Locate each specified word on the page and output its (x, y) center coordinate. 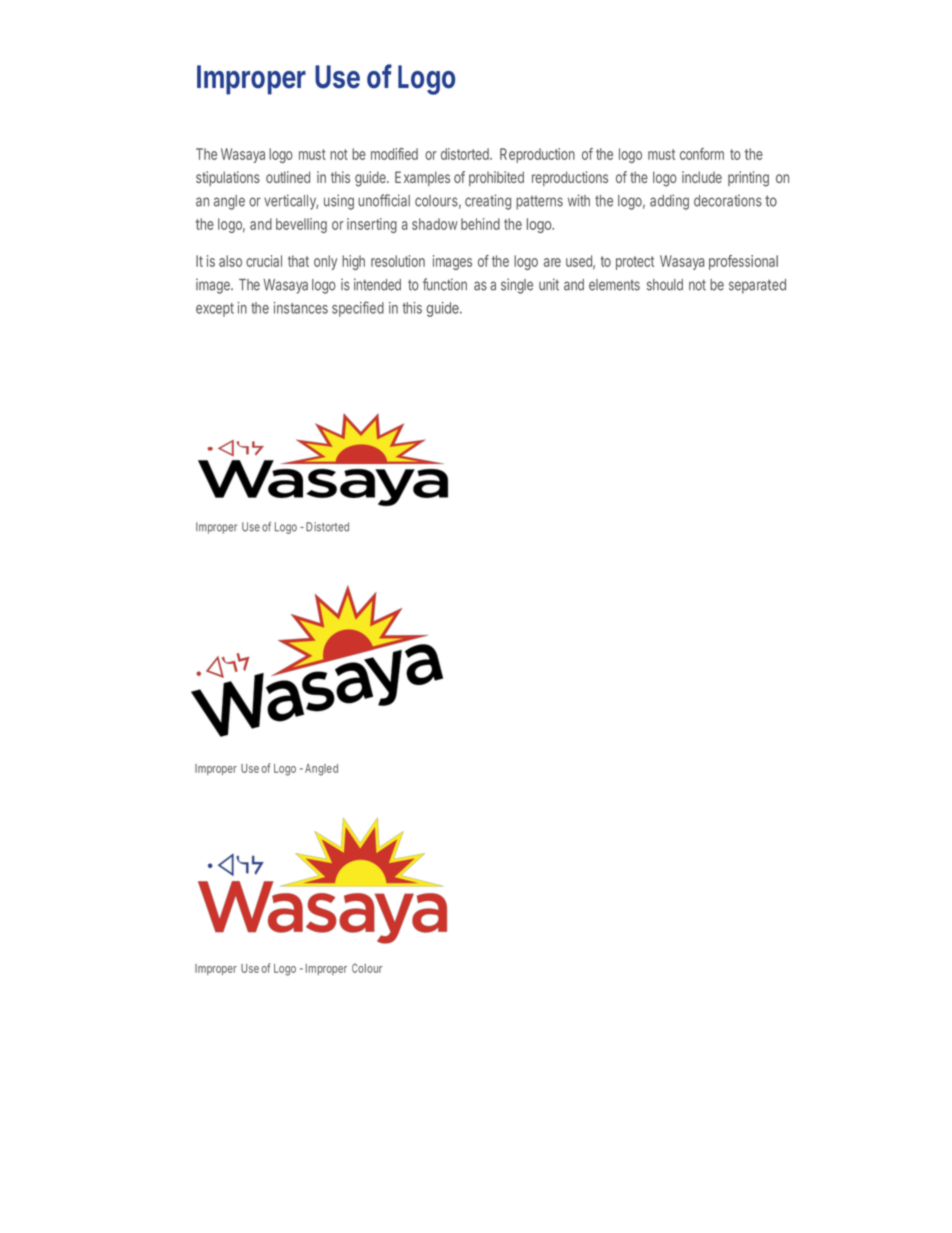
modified (394, 154)
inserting (372, 225)
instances (301, 308)
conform (702, 154)
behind (480, 224)
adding (669, 202)
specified (358, 309)
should (665, 285)
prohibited (496, 178)
